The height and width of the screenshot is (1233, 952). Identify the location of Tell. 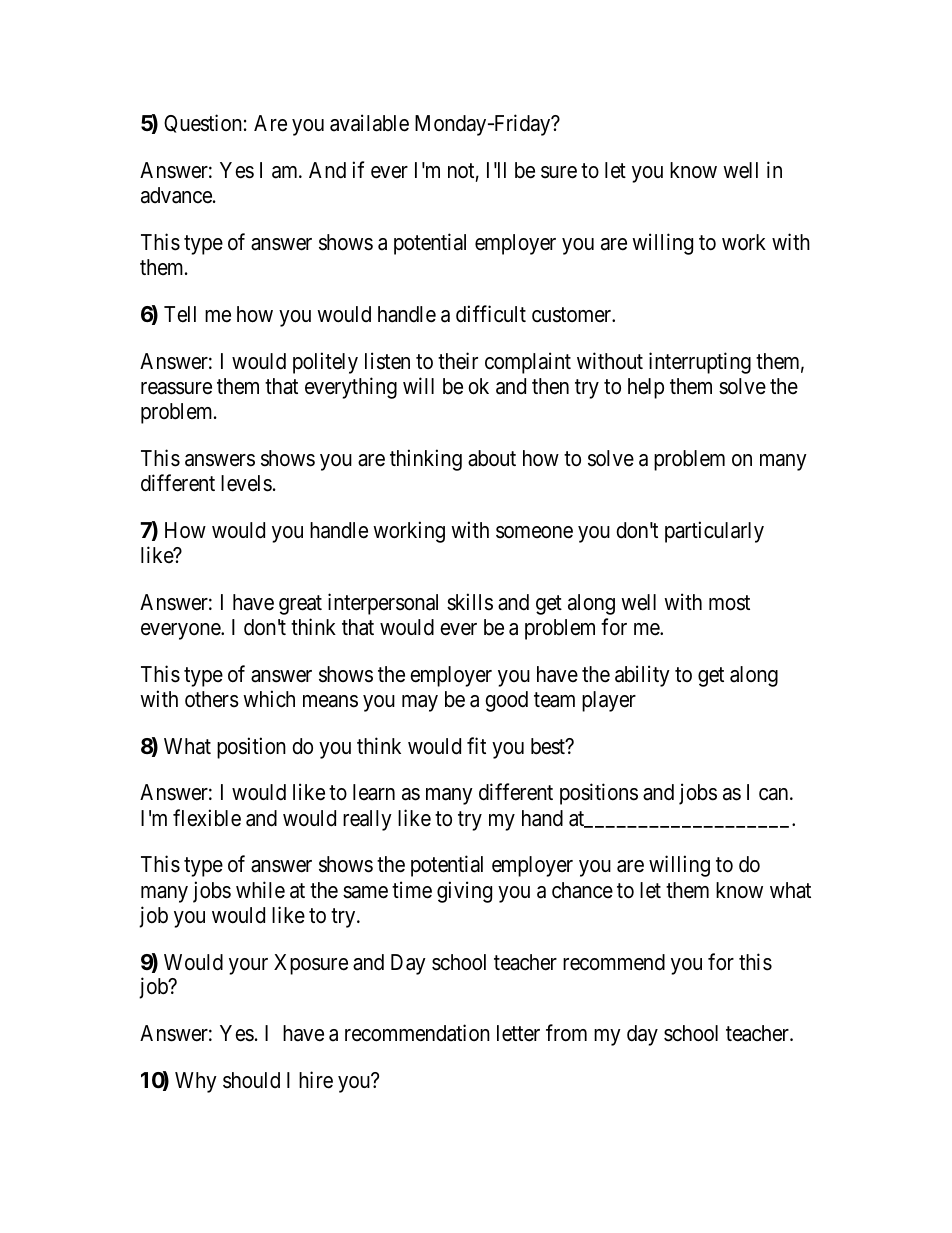
(180, 314).
